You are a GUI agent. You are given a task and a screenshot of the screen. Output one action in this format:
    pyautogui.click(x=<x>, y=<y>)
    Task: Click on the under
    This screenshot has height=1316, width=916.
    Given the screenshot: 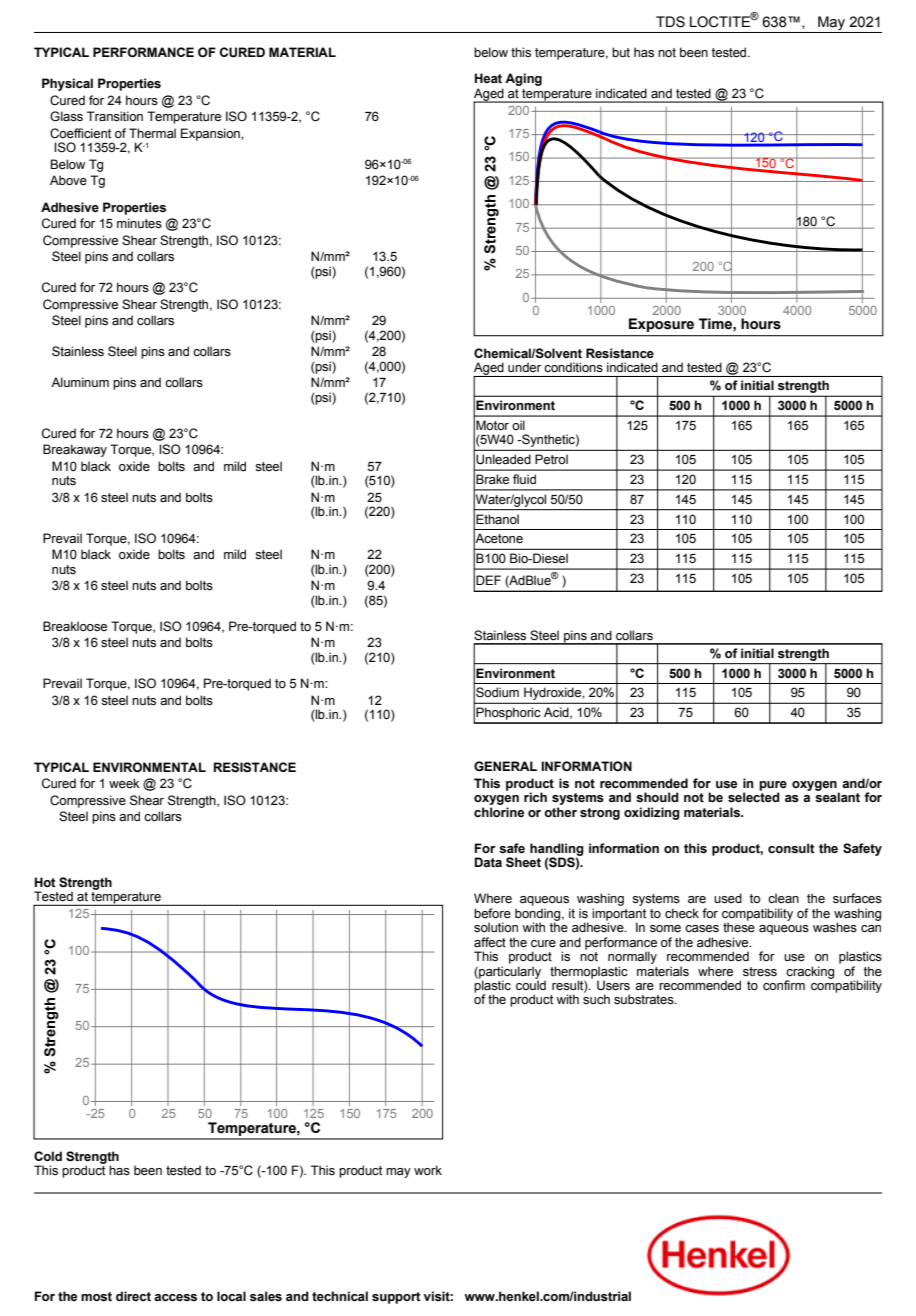 What is the action you would take?
    pyautogui.click(x=524, y=367)
